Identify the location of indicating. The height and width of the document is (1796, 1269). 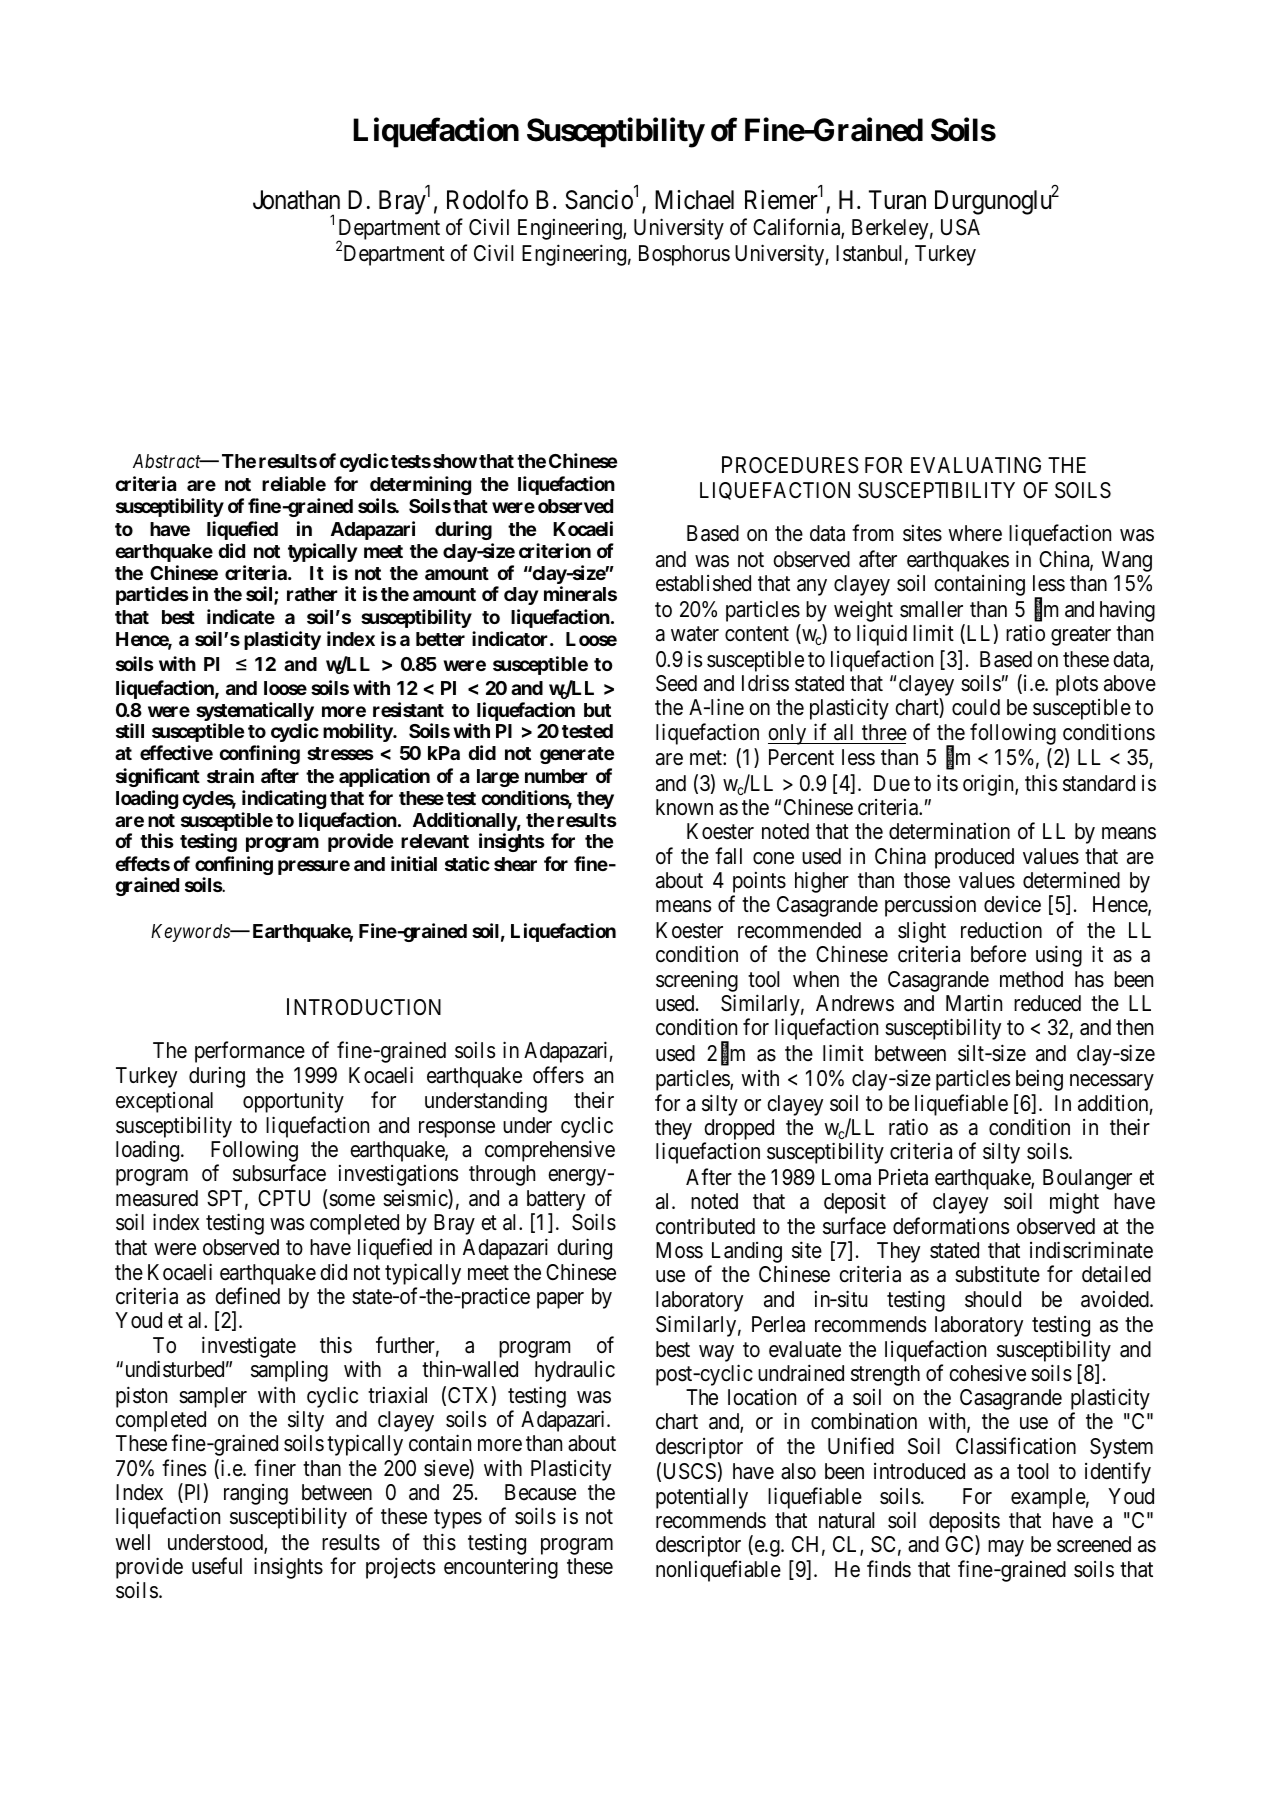
(284, 799).
